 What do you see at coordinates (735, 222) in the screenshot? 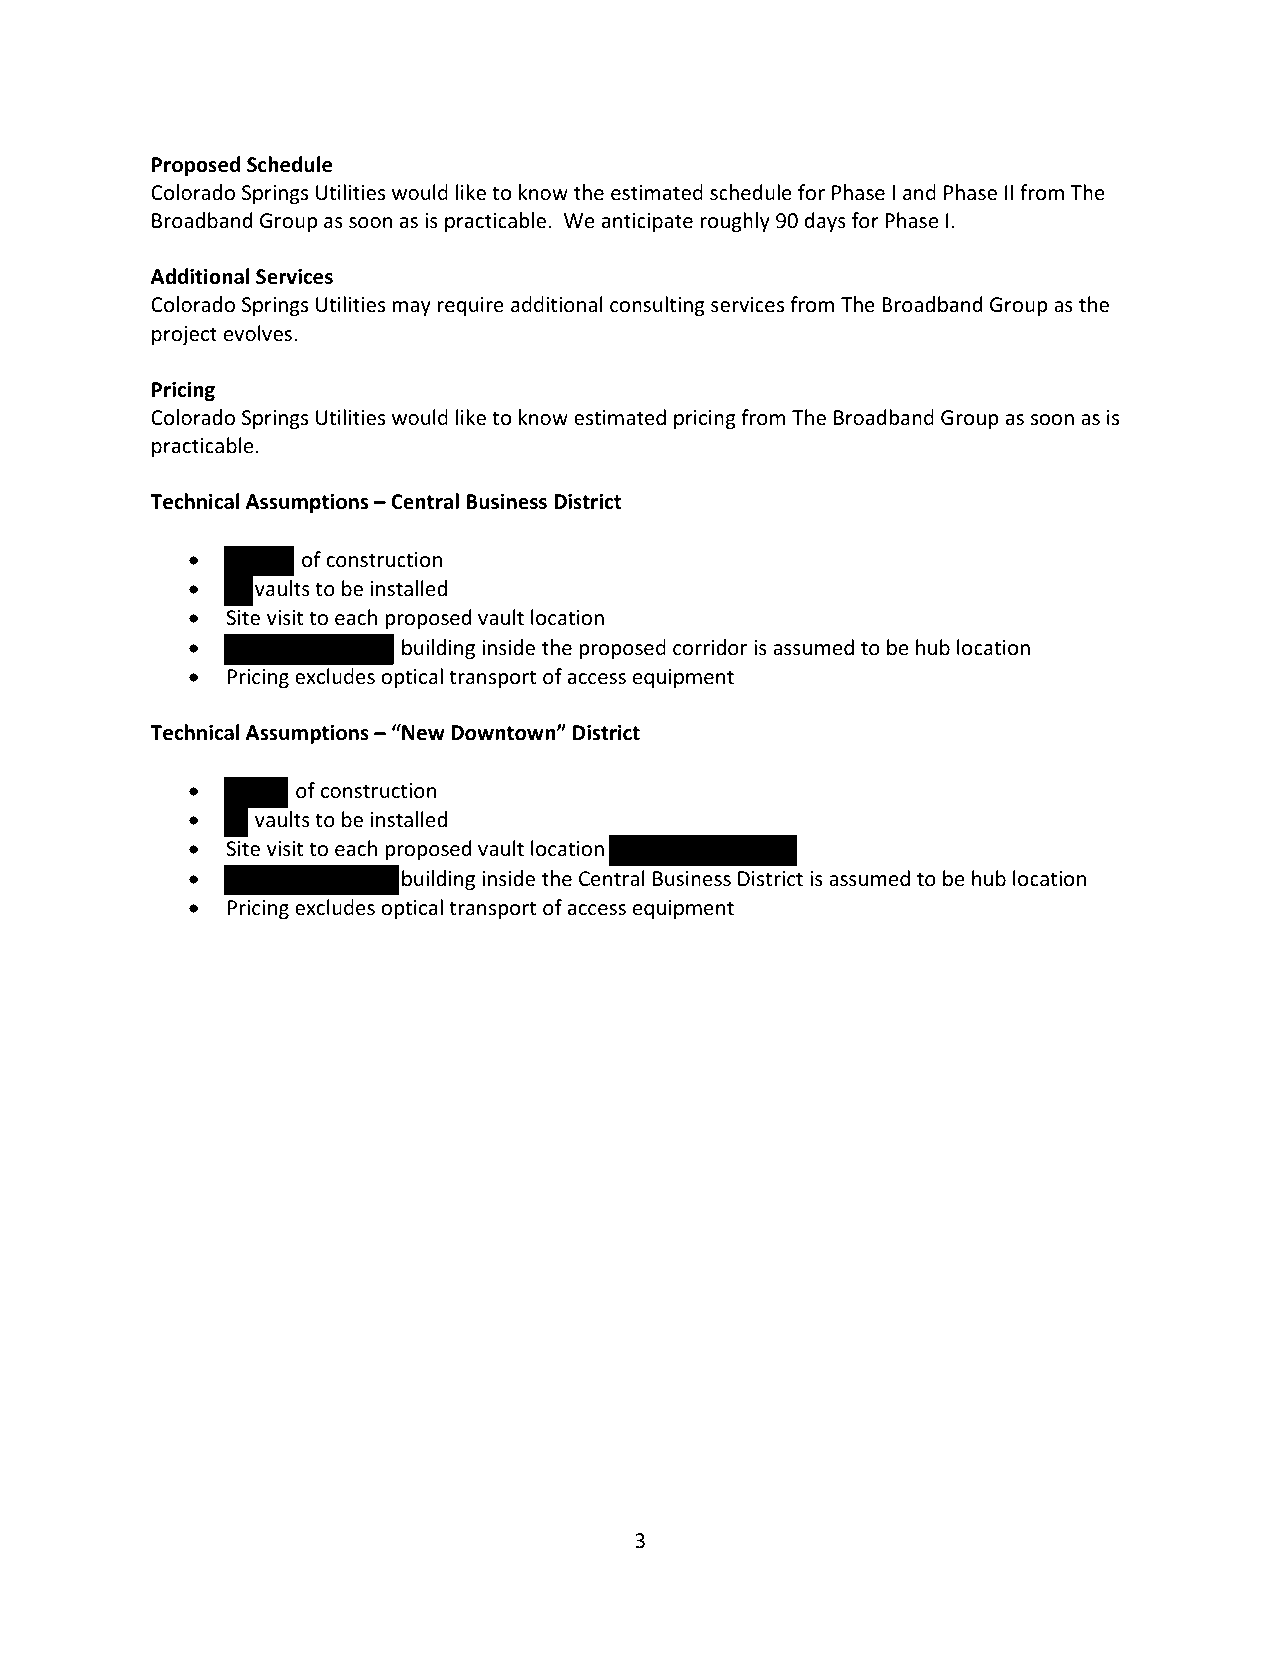
I see `roughly` at bounding box center [735, 222].
